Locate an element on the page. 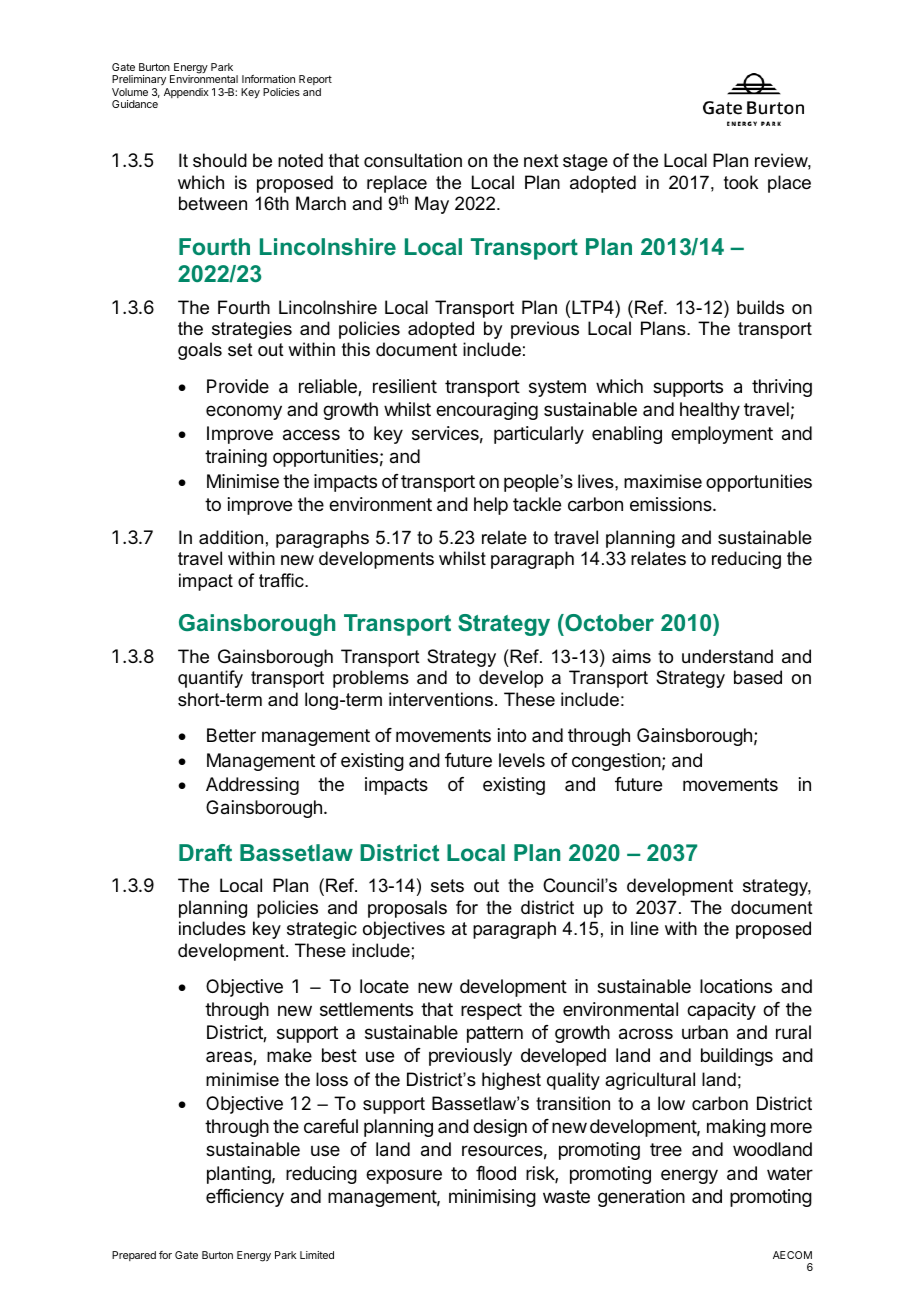 This document has height=1308, width=924. minimising is located at coordinates (492, 1198).
